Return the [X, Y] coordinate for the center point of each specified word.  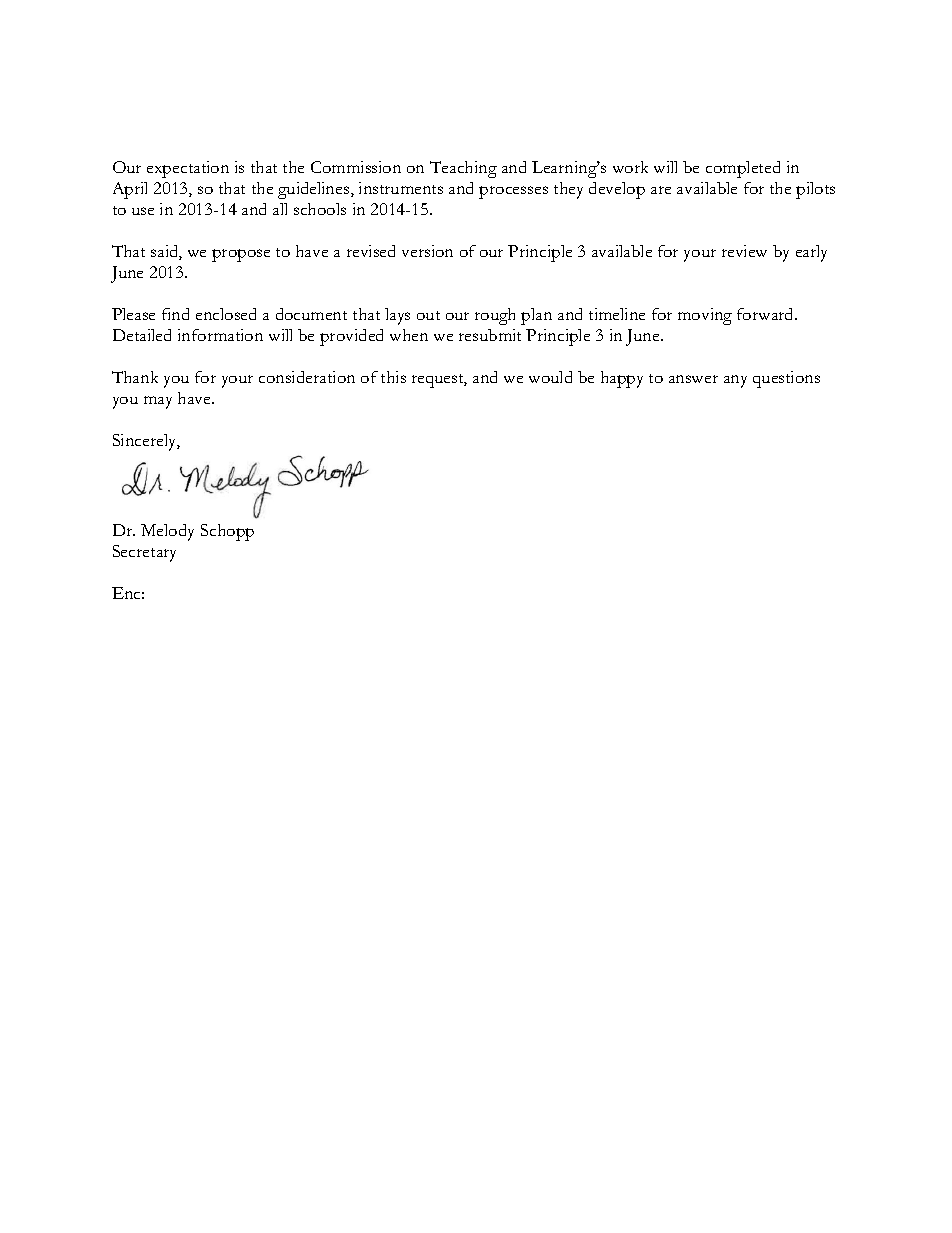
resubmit [490, 335]
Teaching [463, 169]
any [735, 381]
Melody [167, 532]
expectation [188, 169]
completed [743, 169]
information [220, 335]
